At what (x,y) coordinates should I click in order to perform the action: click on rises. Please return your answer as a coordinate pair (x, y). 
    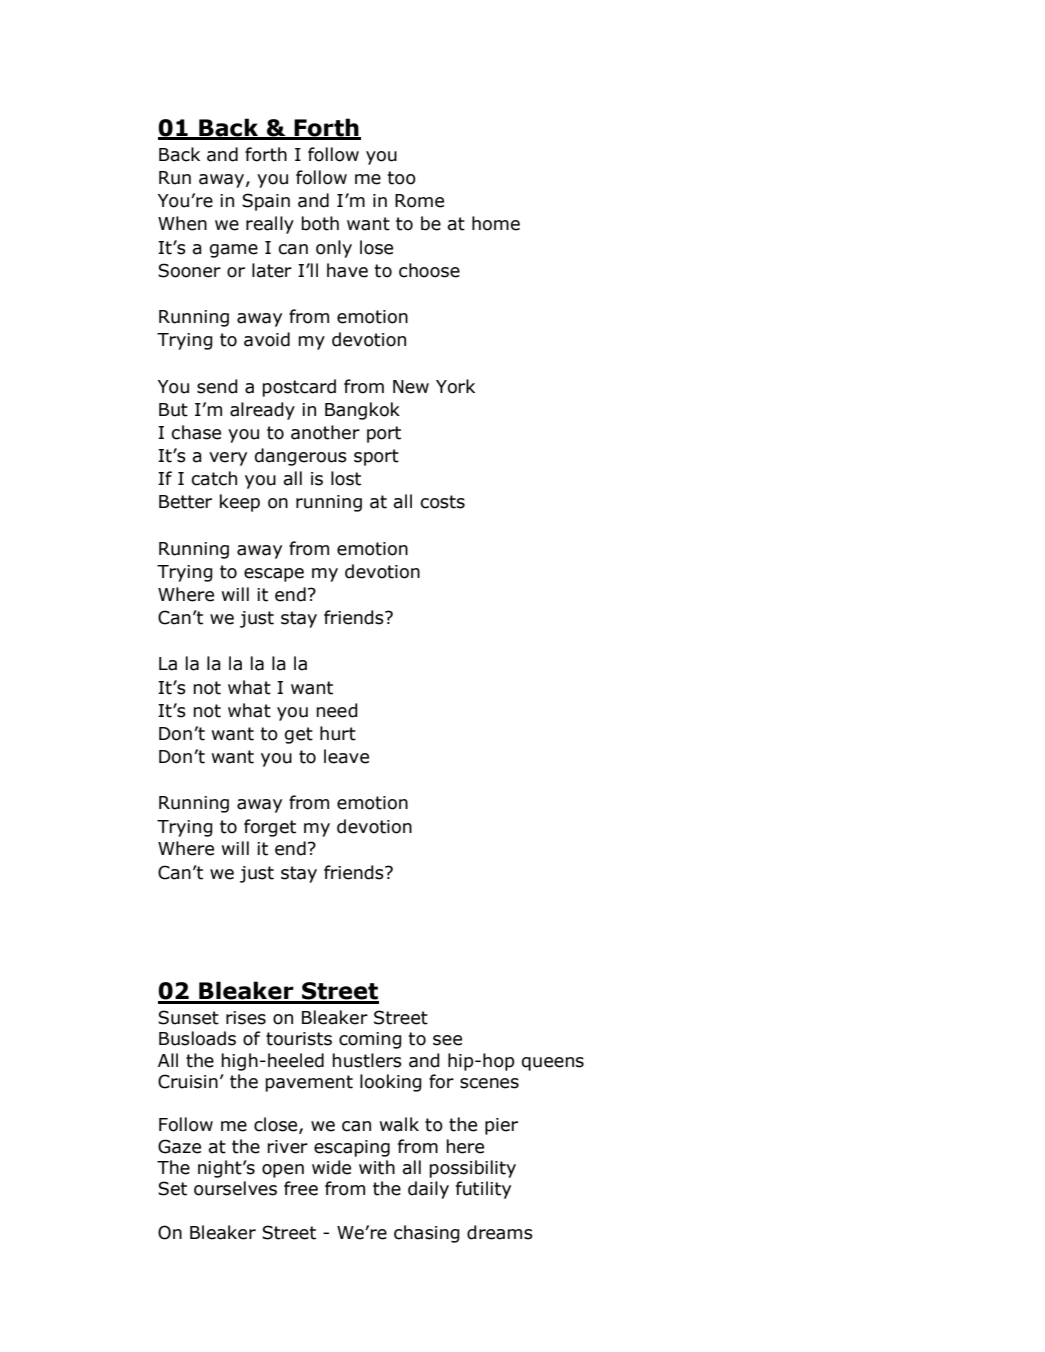
    Looking at the image, I should click on (246, 1018).
